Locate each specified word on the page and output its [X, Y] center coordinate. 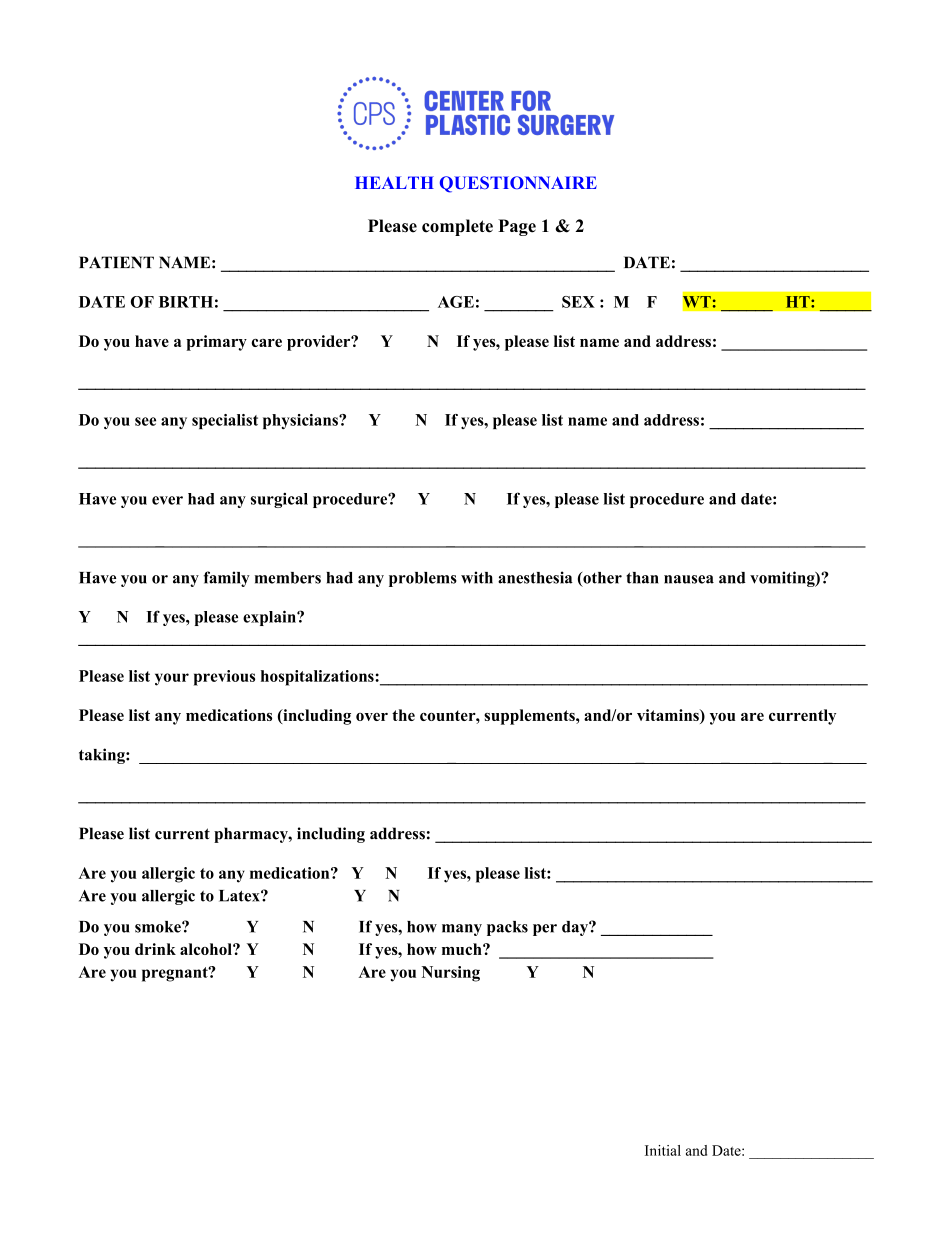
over [372, 717]
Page [517, 227]
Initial [663, 1150]
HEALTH [394, 182]
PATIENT [116, 262]
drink [155, 949]
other [601, 579]
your [172, 679]
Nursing [451, 974]
